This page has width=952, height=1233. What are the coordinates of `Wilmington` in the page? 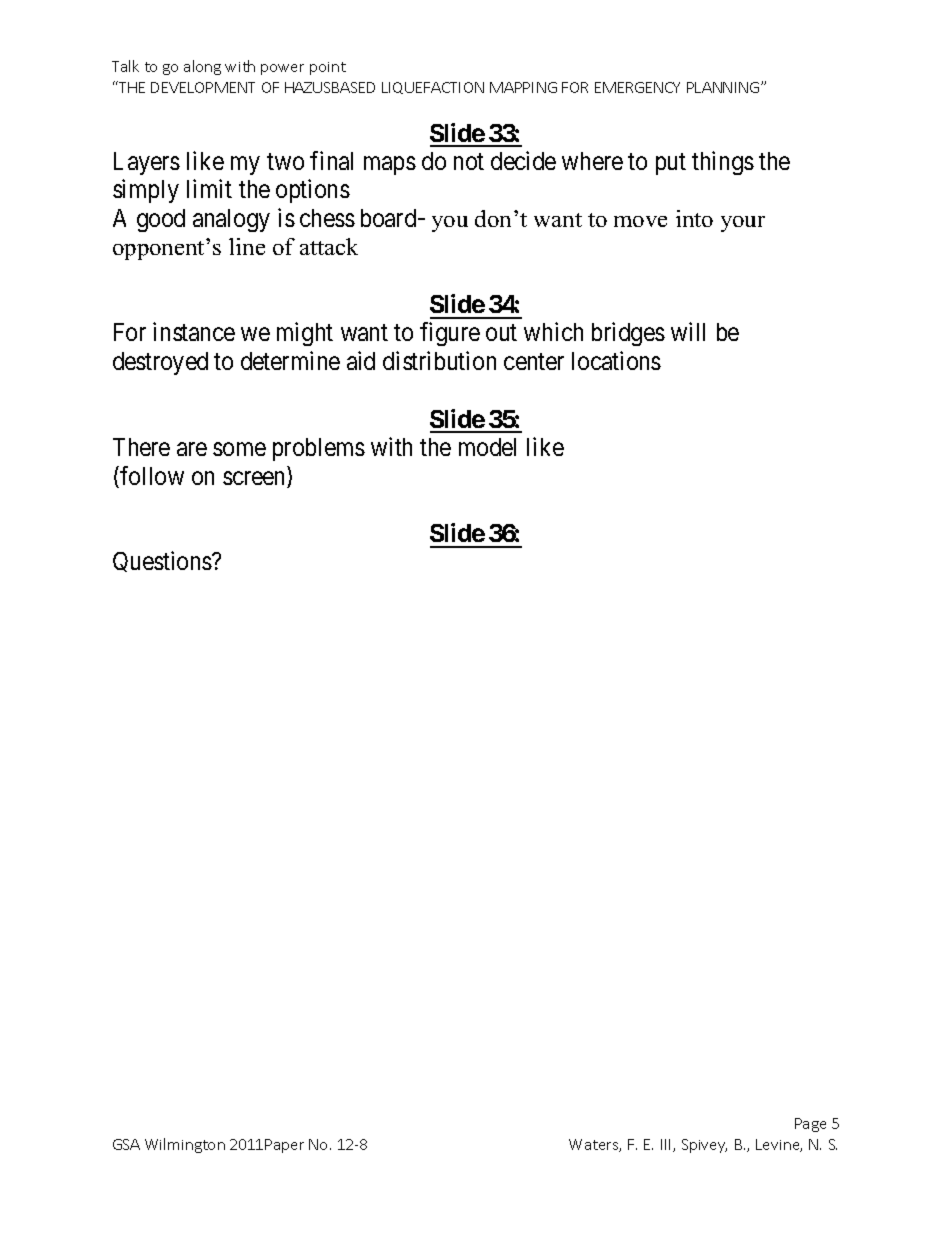 It's located at (185, 1145).
